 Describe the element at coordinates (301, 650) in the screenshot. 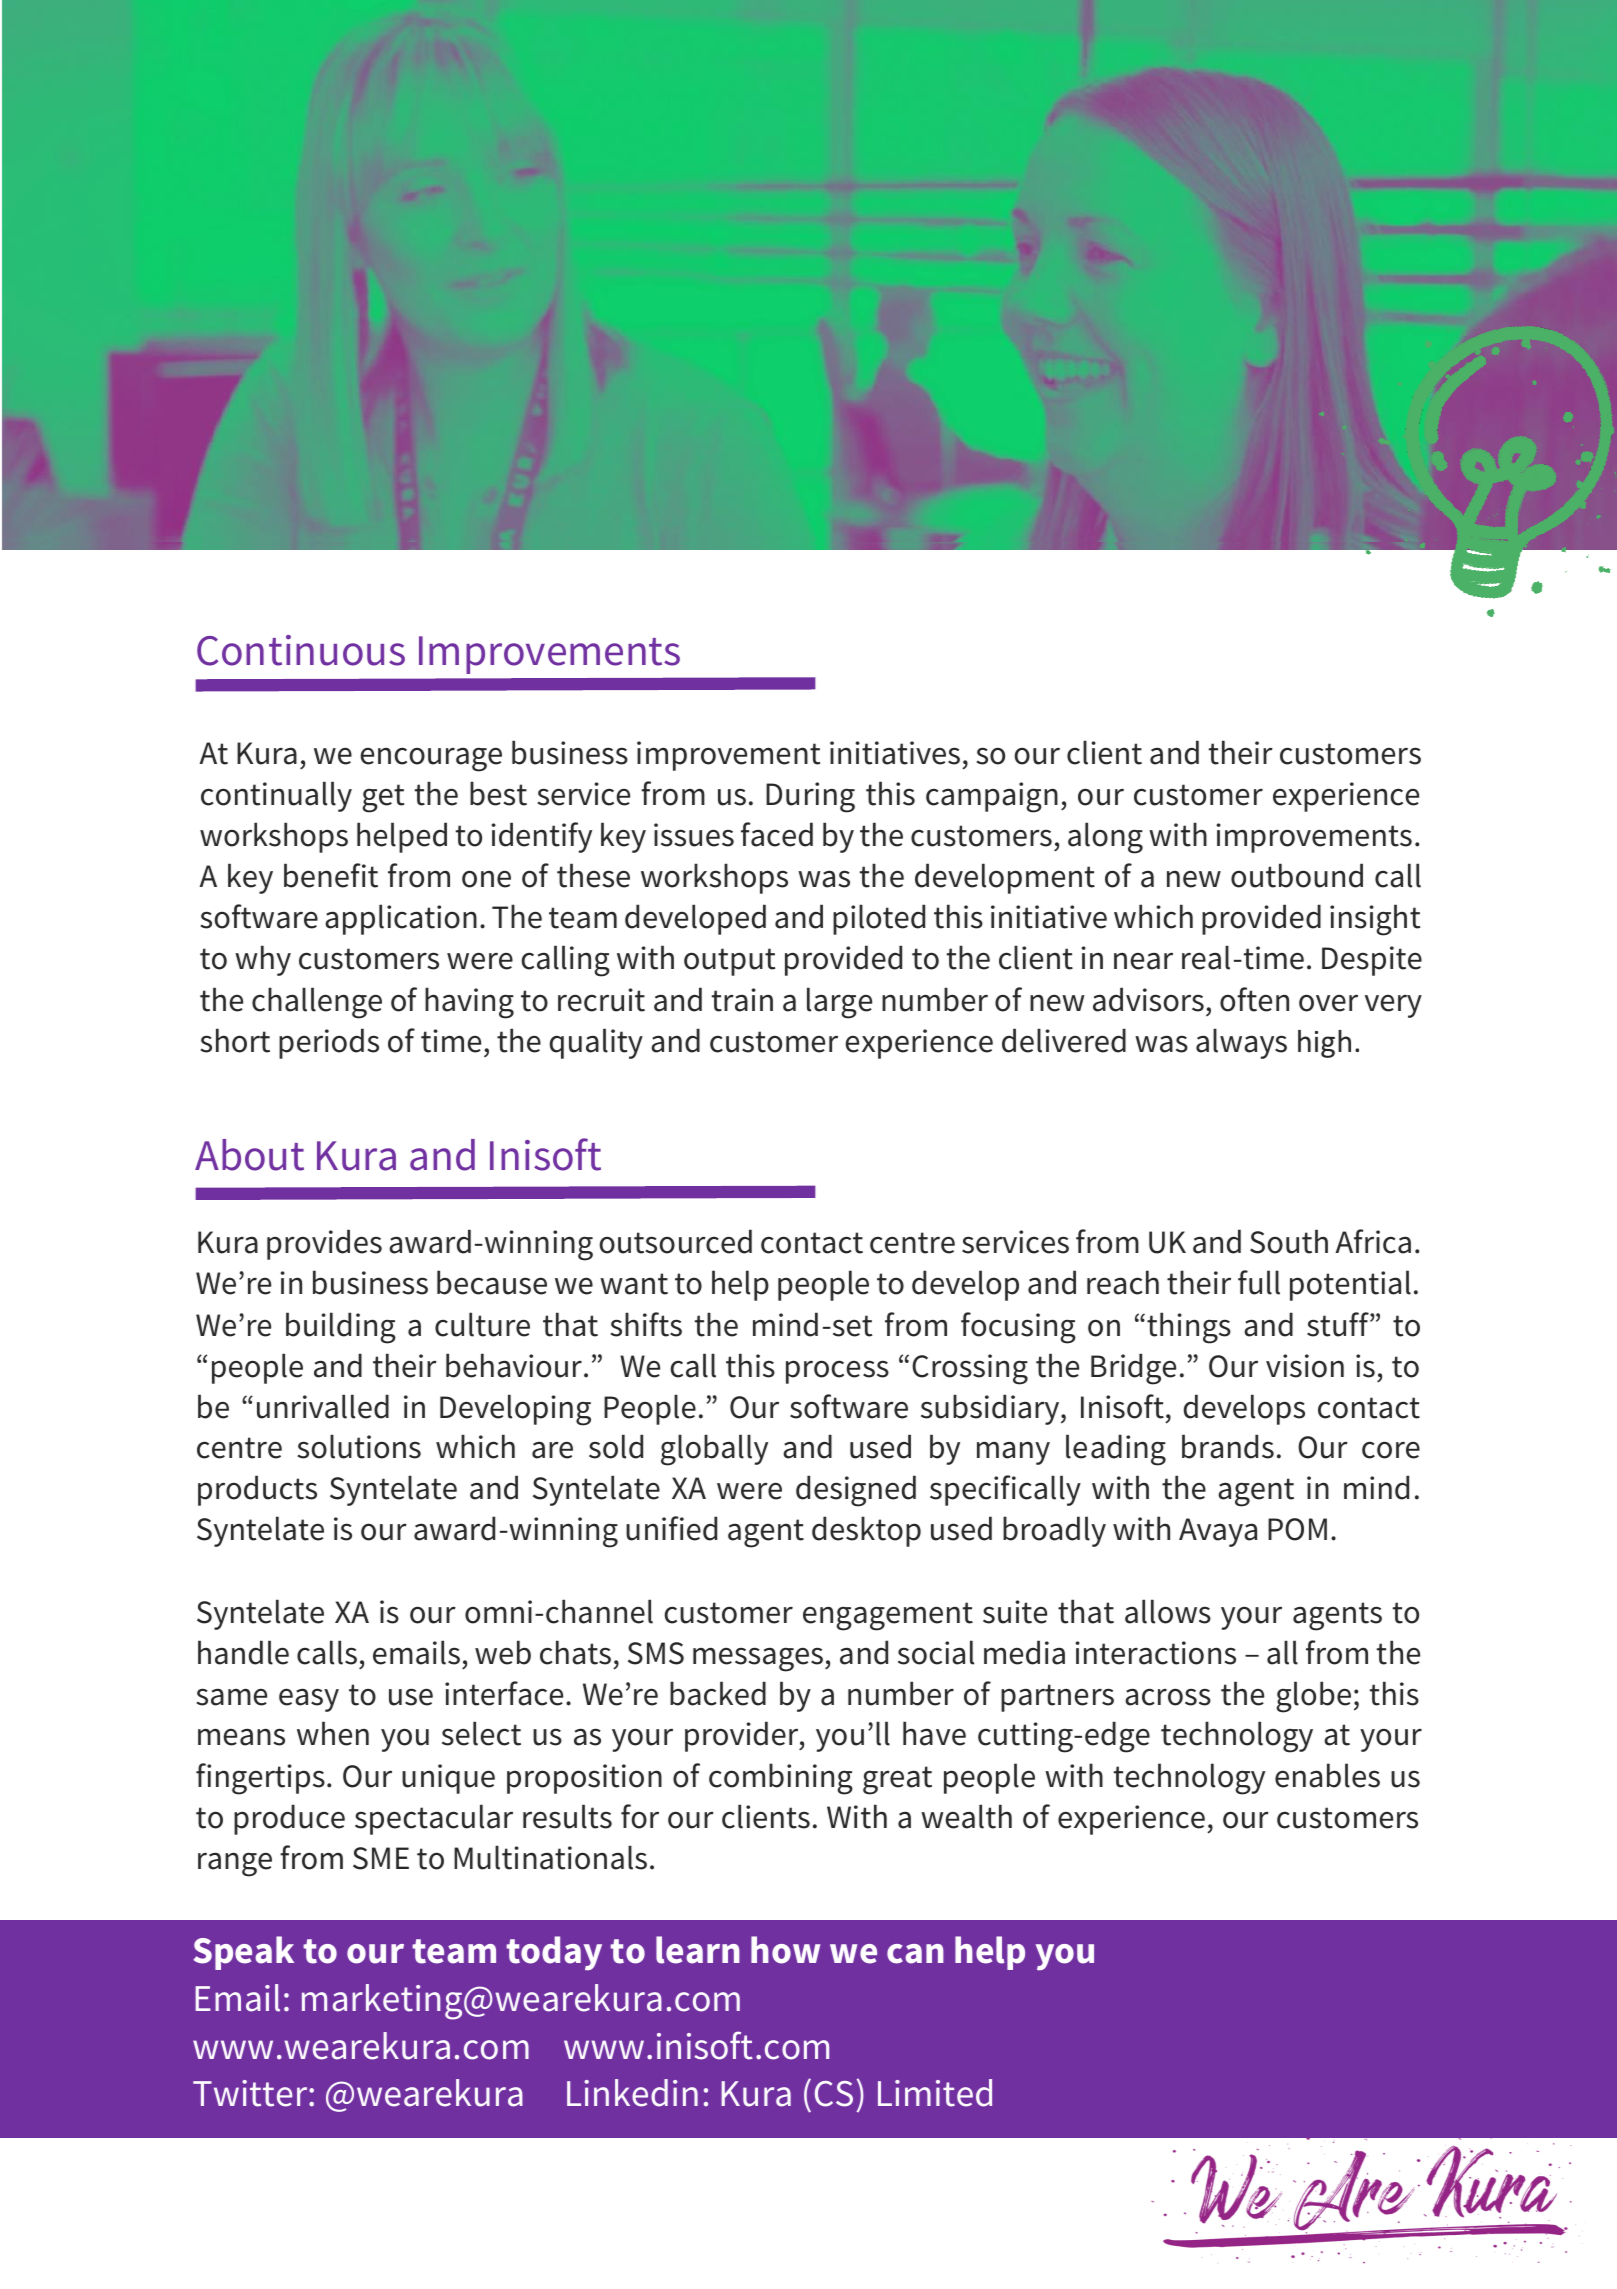

I see `Continuous` at that location.
